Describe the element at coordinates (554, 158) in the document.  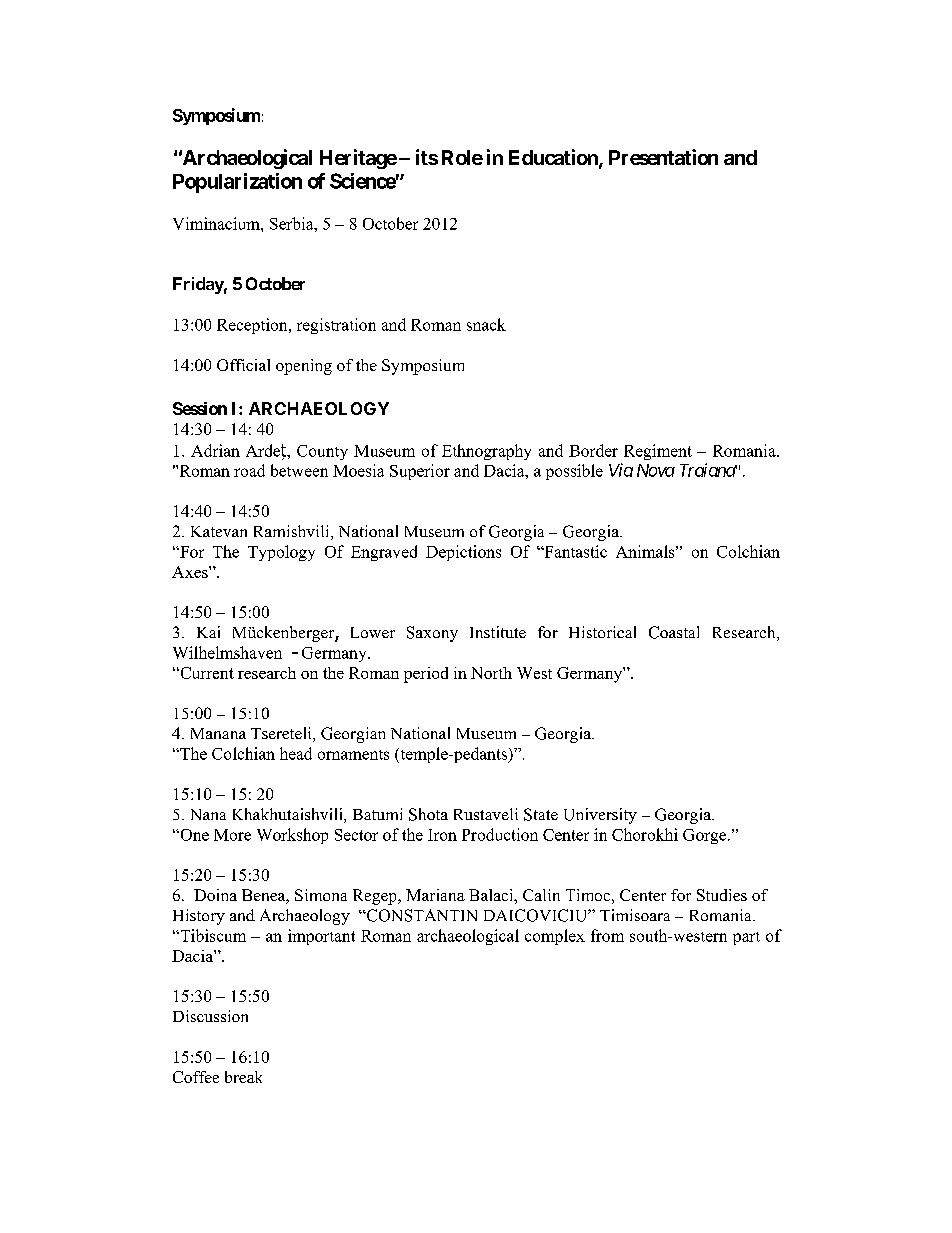
I see `Education` at that location.
